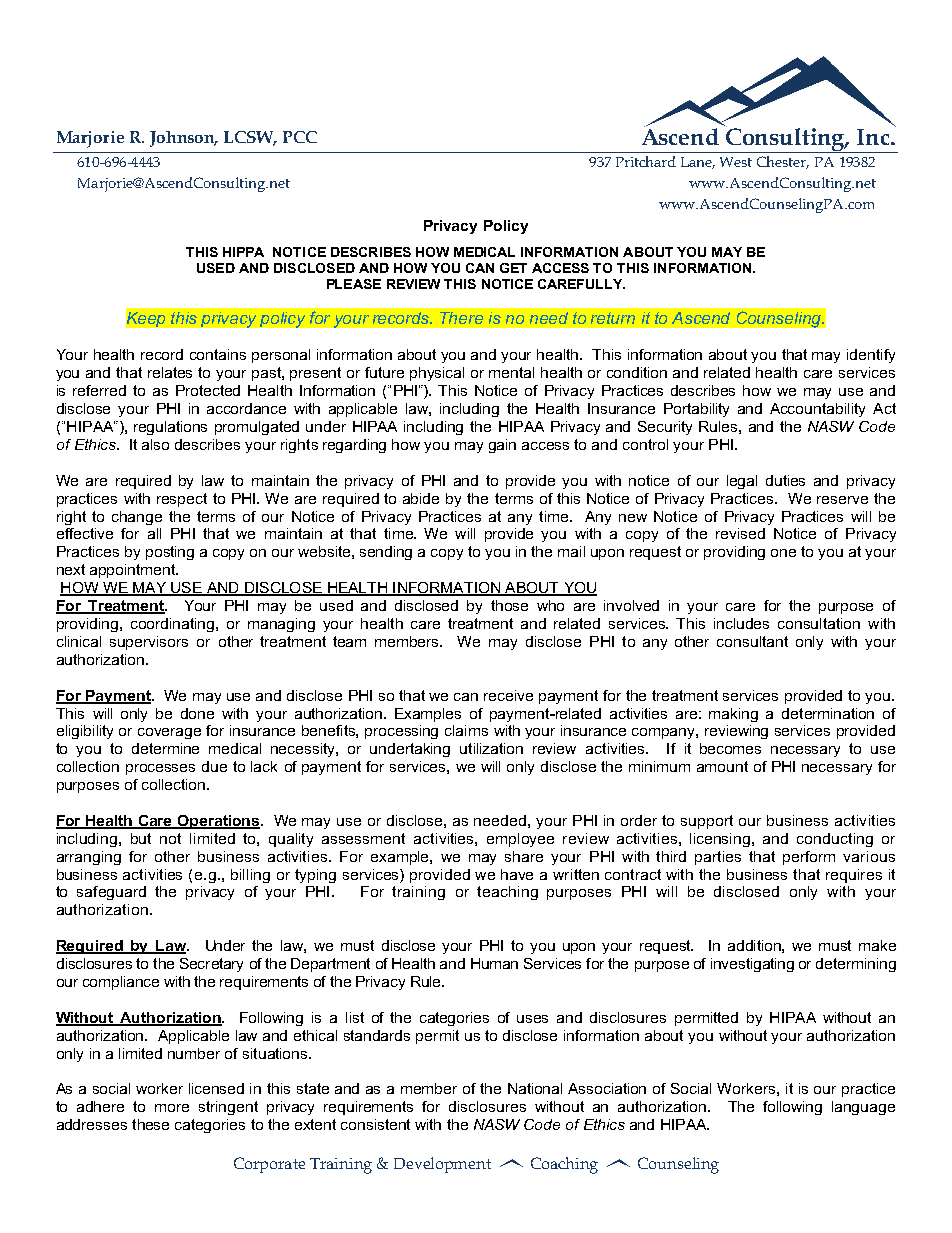 Image resolution: width=952 pixels, height=1233 pixels. Describe the element at coordinates (149, 643) in the image. I see `supervisors` at that location.
